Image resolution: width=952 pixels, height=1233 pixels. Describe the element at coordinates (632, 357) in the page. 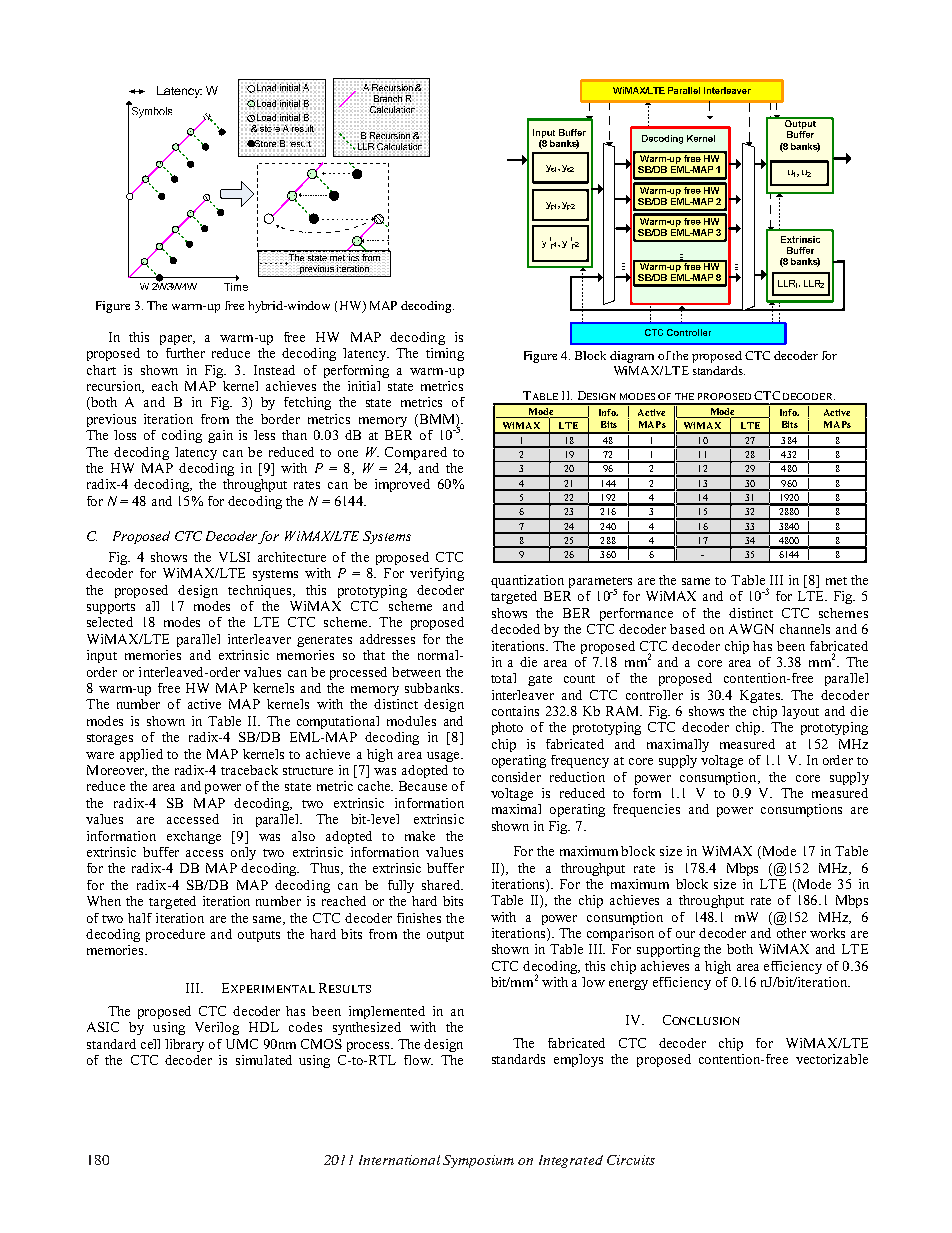

I see `diagram` at that location.
